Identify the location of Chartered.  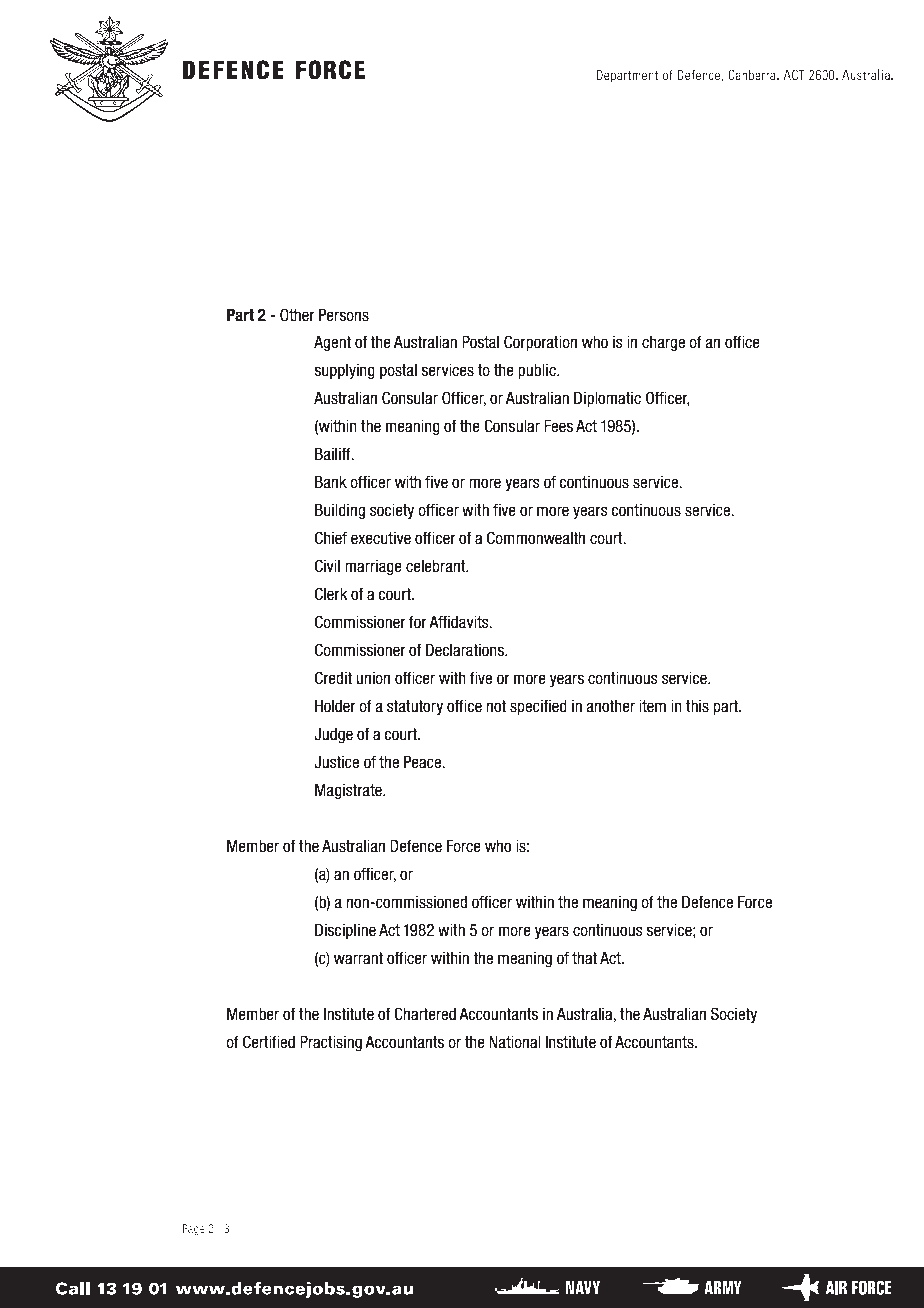
(425, 1014).
